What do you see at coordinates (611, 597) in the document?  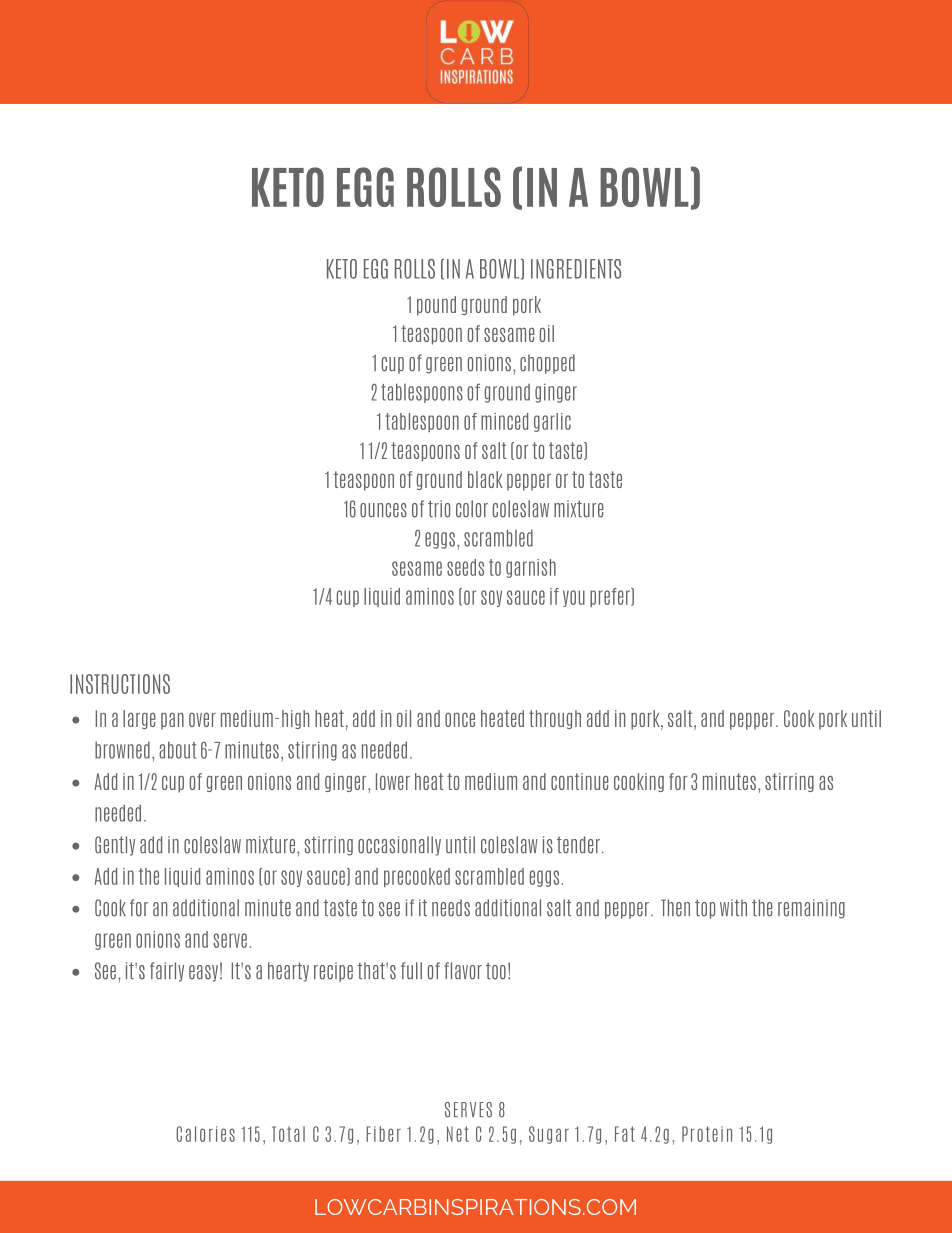 I see `prefer` at bounding box center [611, 597].
